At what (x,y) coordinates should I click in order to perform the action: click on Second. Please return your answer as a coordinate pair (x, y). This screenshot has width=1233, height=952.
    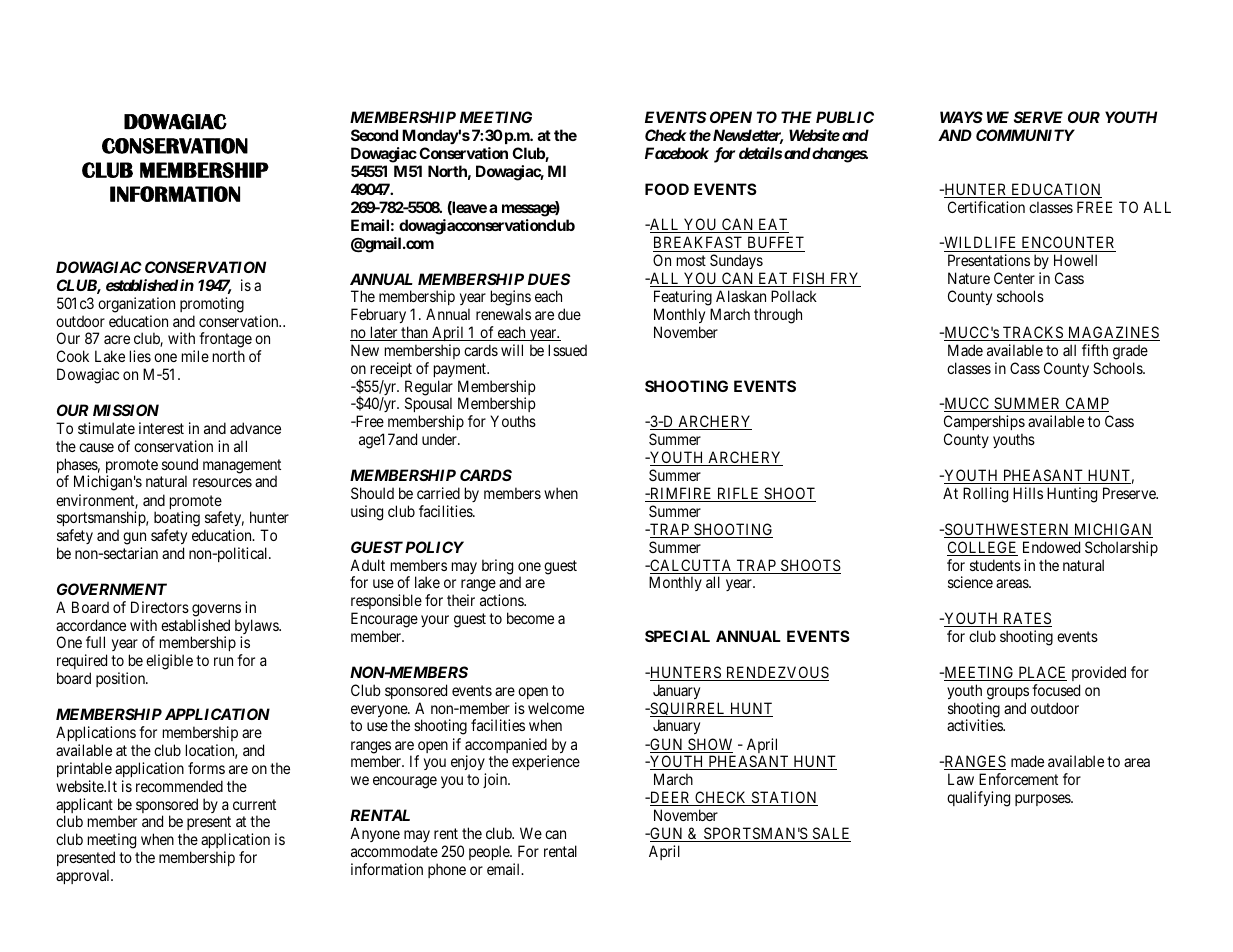
    Looking at the image, I should click on (374, 135).
